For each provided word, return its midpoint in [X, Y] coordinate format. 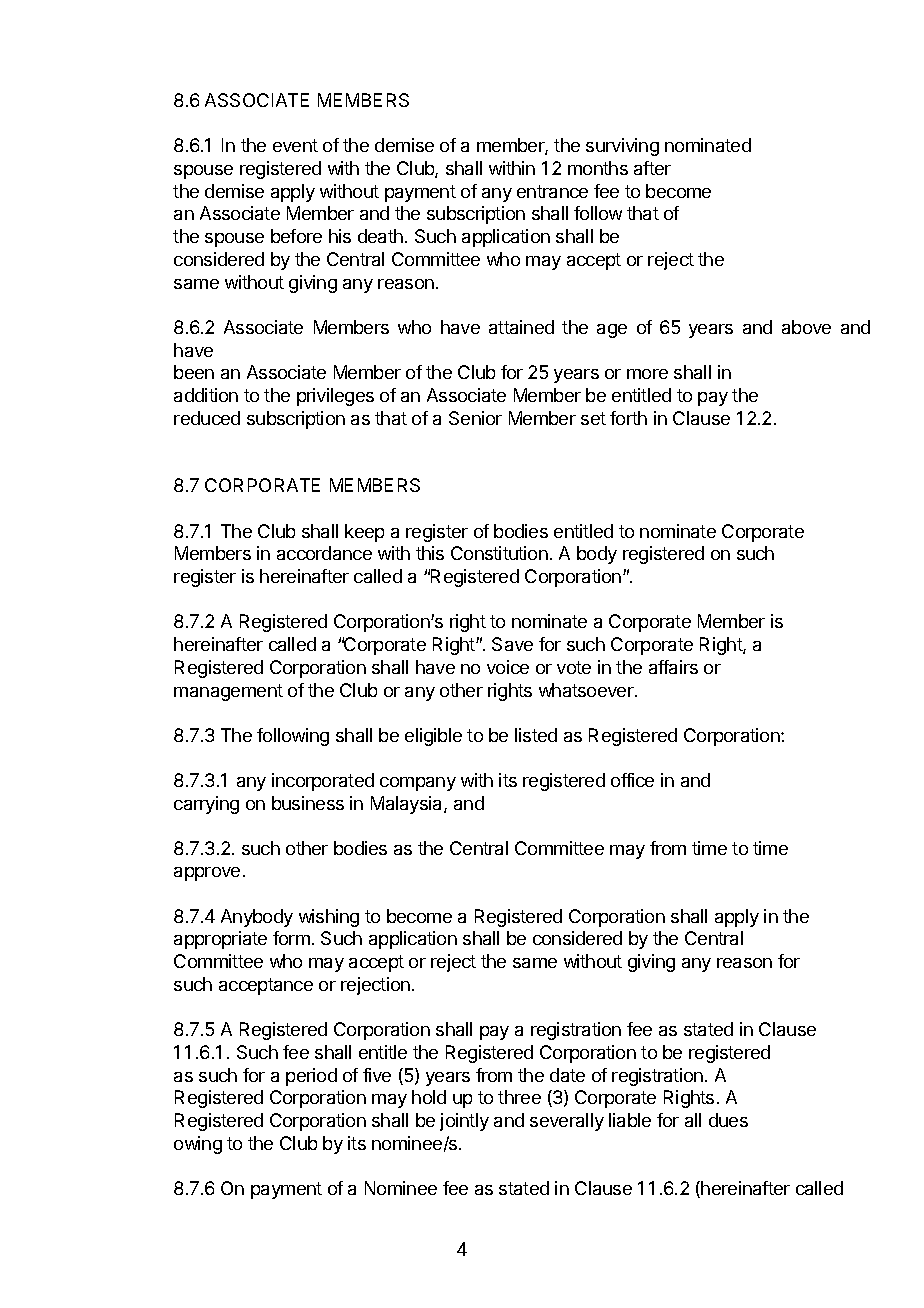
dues [728, 1120]
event [295, 145]
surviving [622, 147]
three [519, 1097]
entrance [552, 191]
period [311, 1077]
